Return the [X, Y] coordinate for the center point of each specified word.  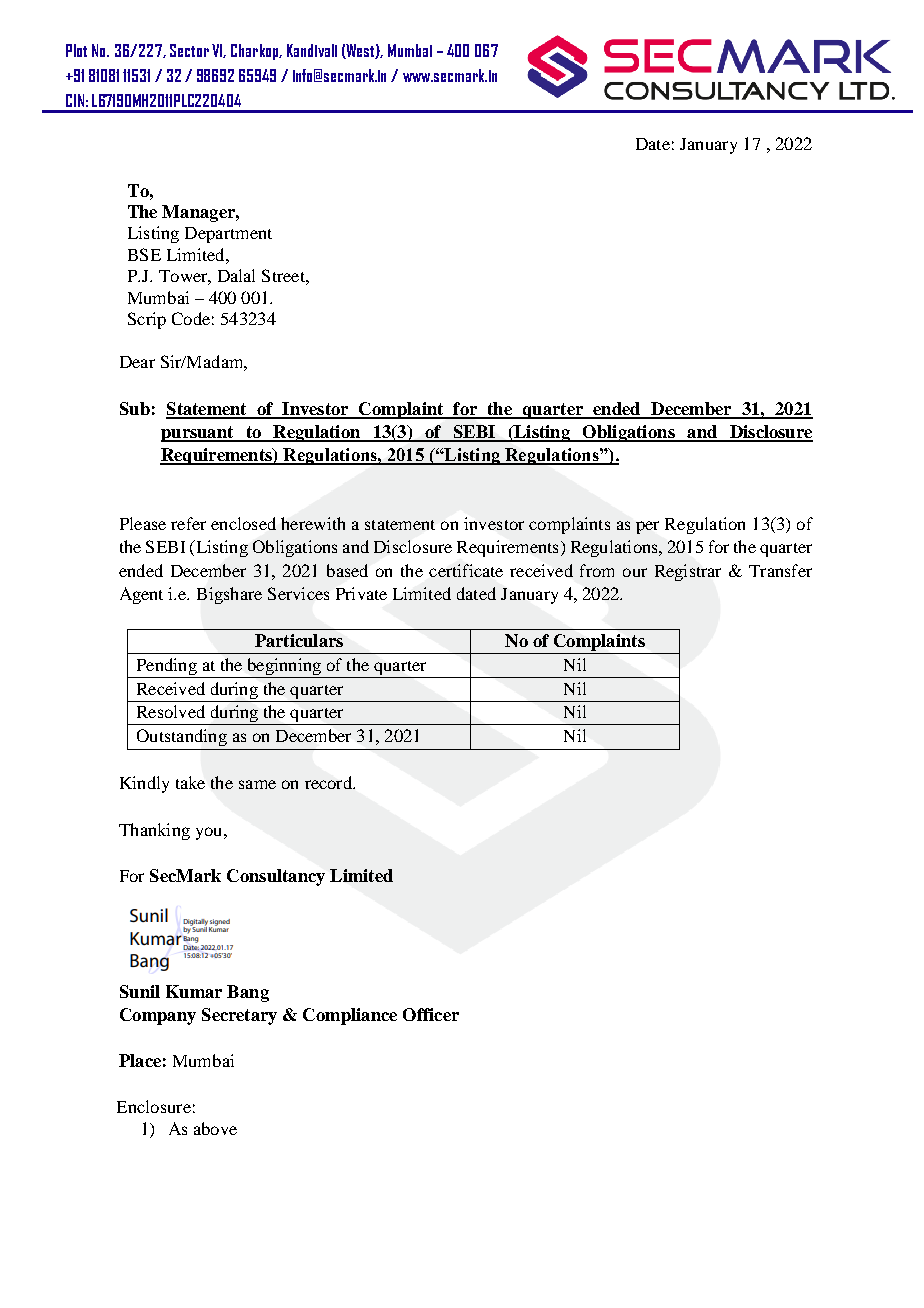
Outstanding [182, 737]
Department [228, 235]
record [329, 782]
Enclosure [154, 1106]
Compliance [350, 1016]
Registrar [688, 572]
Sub [135, 408]
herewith [313, 523]
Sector [189, 50]
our [635, 572]
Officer [431, 1014]
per [647, 527]
